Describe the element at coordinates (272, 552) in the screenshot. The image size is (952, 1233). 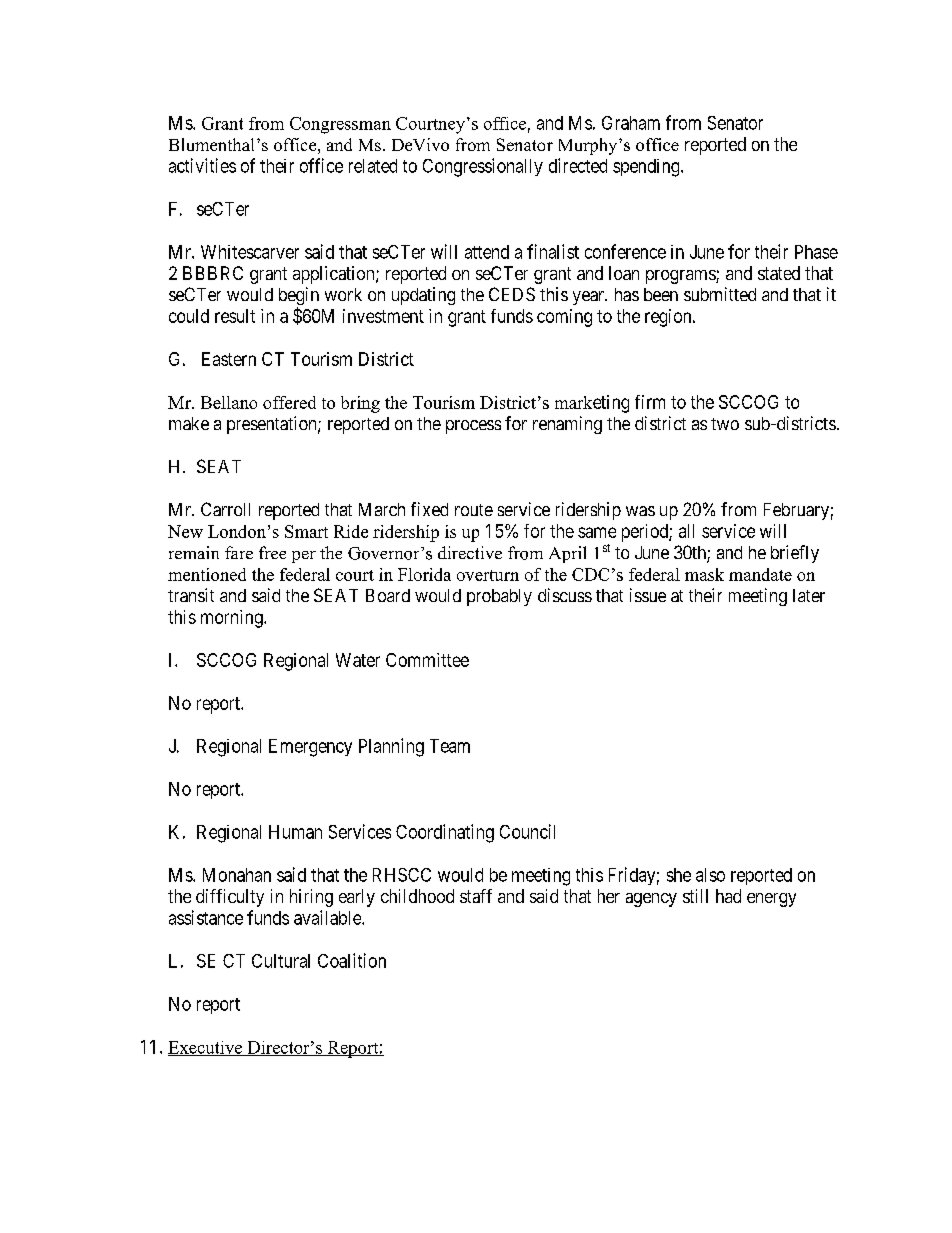
I see `free` at that location.
